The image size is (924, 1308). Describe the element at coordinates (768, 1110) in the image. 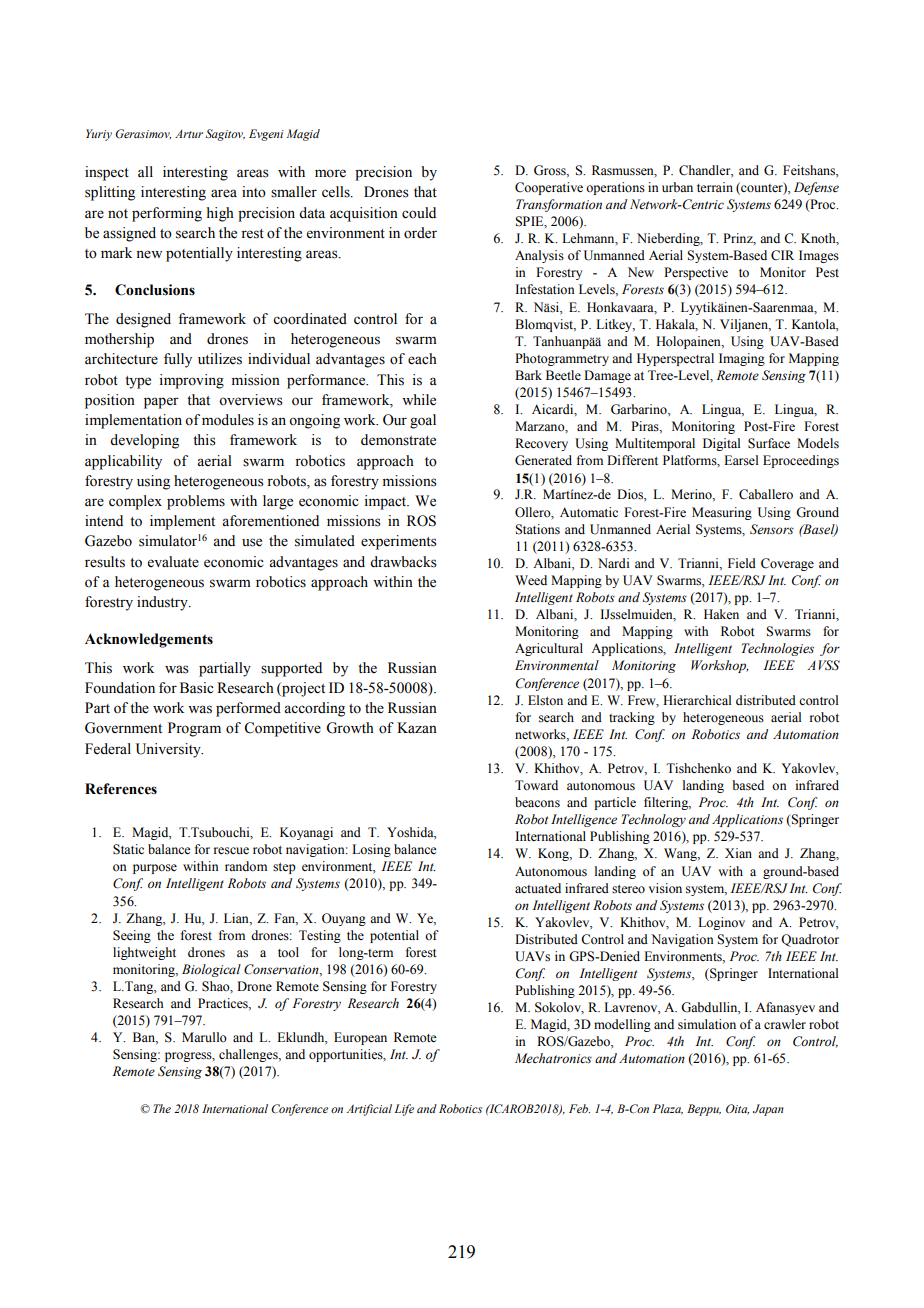

I see `Japan` at that location.
